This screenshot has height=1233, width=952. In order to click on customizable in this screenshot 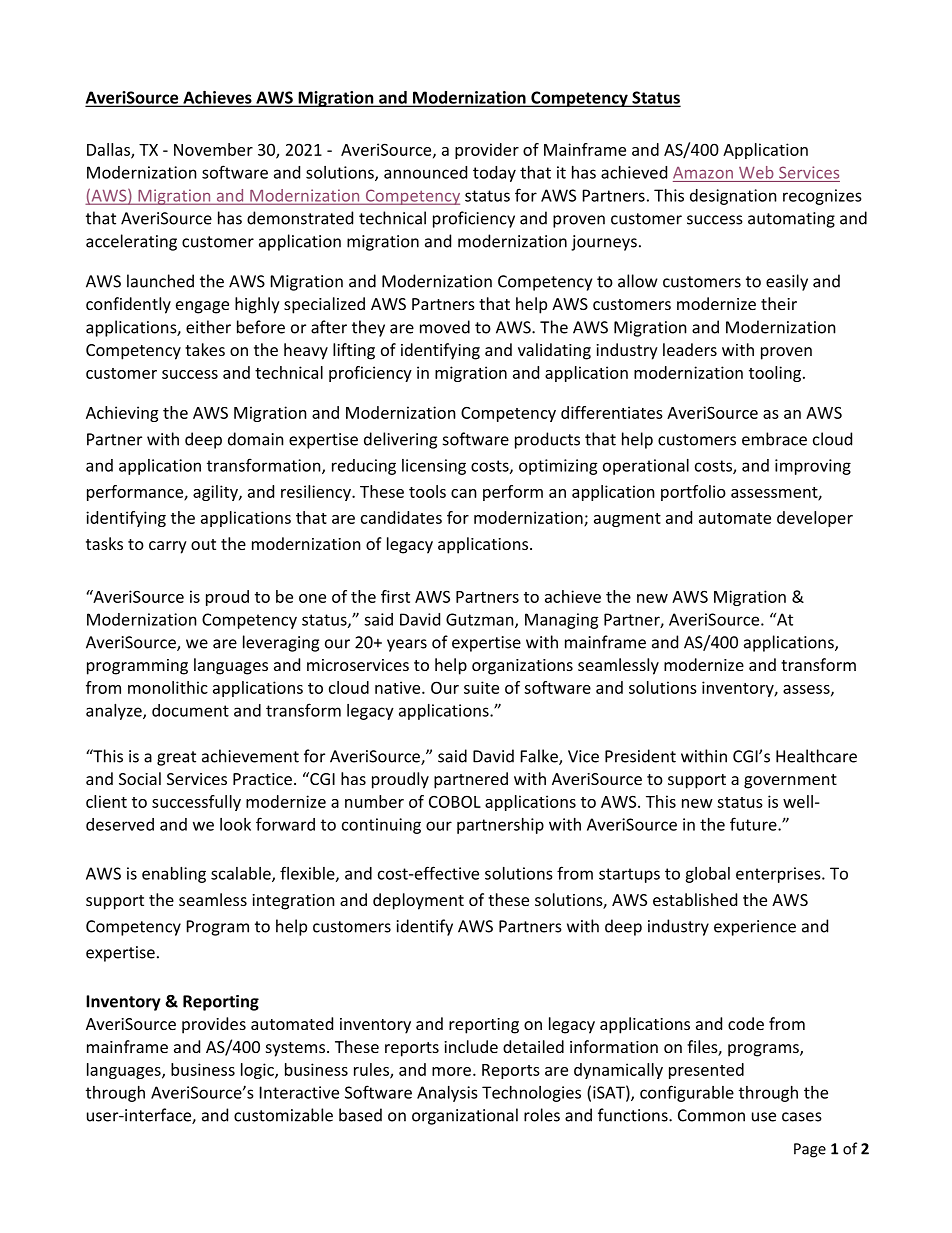, I will do `click(283, 1115)`.
